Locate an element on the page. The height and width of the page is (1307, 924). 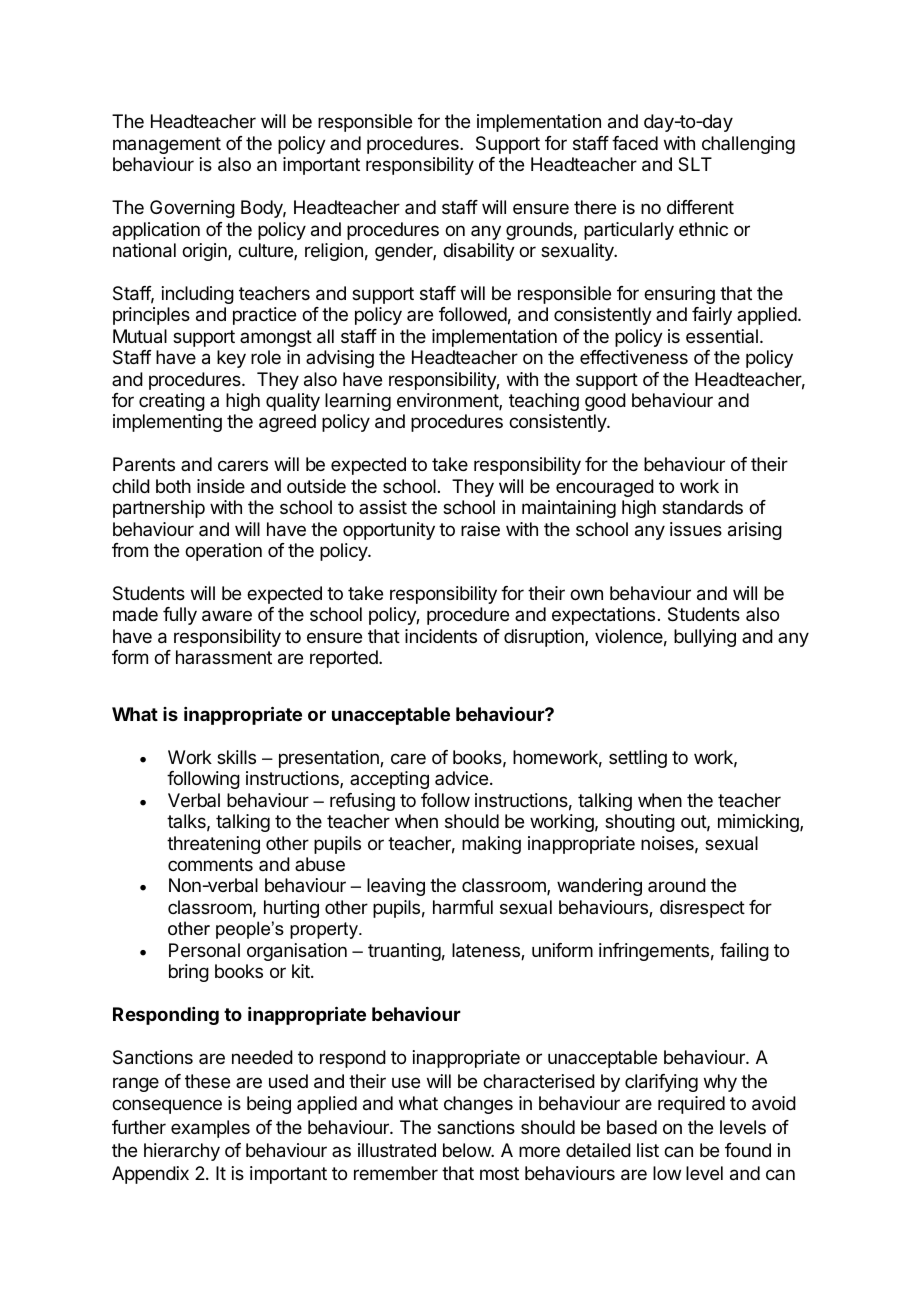
SLT is located at coordinates (695, 164).
